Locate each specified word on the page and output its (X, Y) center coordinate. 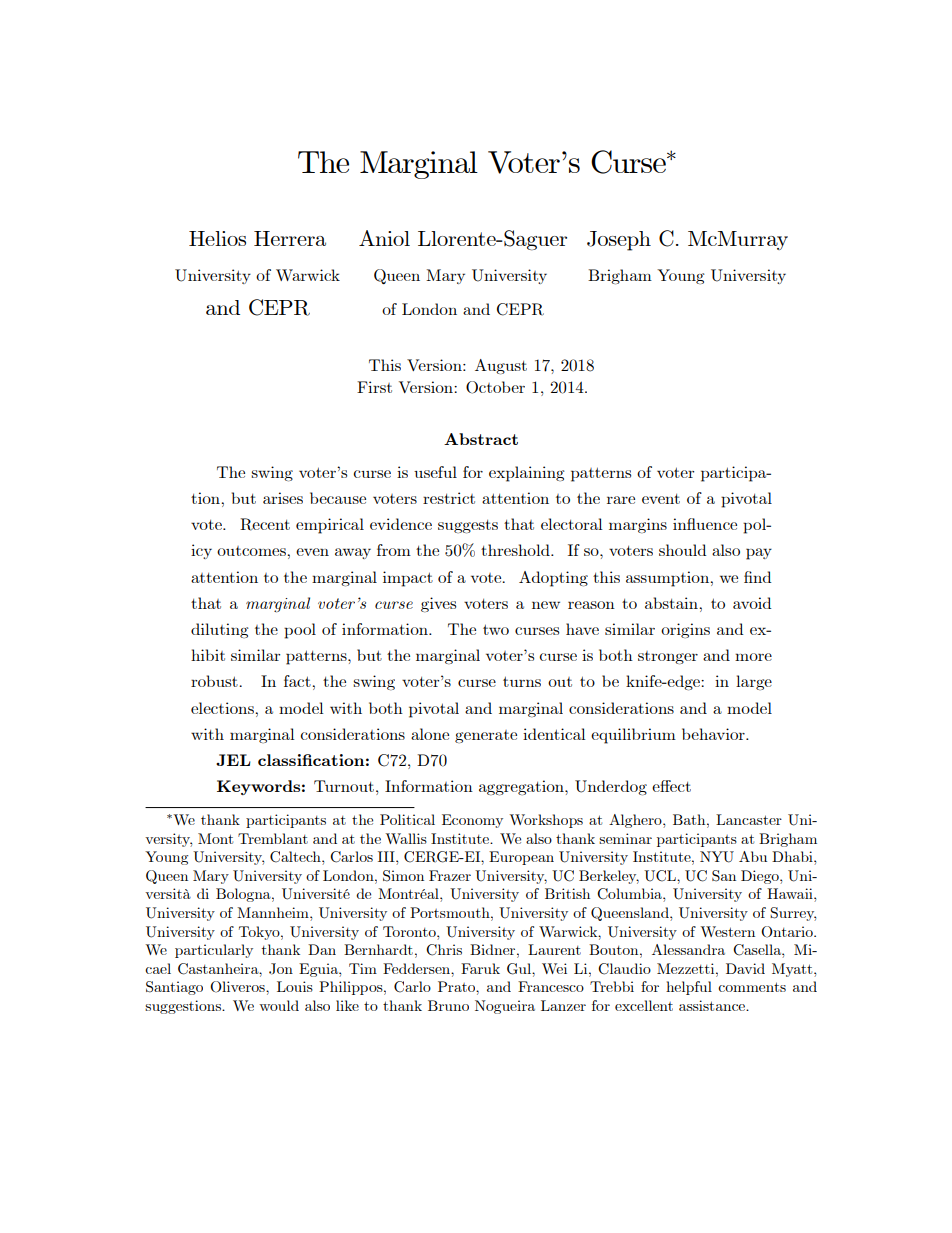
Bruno (448, 1005)
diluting (220, 630)
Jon (281, 969)
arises (283, 498)
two (496, 629)
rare (621, 500)
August (501, 367)
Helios (217, 238)
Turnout (344, 786)
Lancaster (749, 819)
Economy (472, 821)
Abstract (481, 439)
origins (685, 630)
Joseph (619, 241)
